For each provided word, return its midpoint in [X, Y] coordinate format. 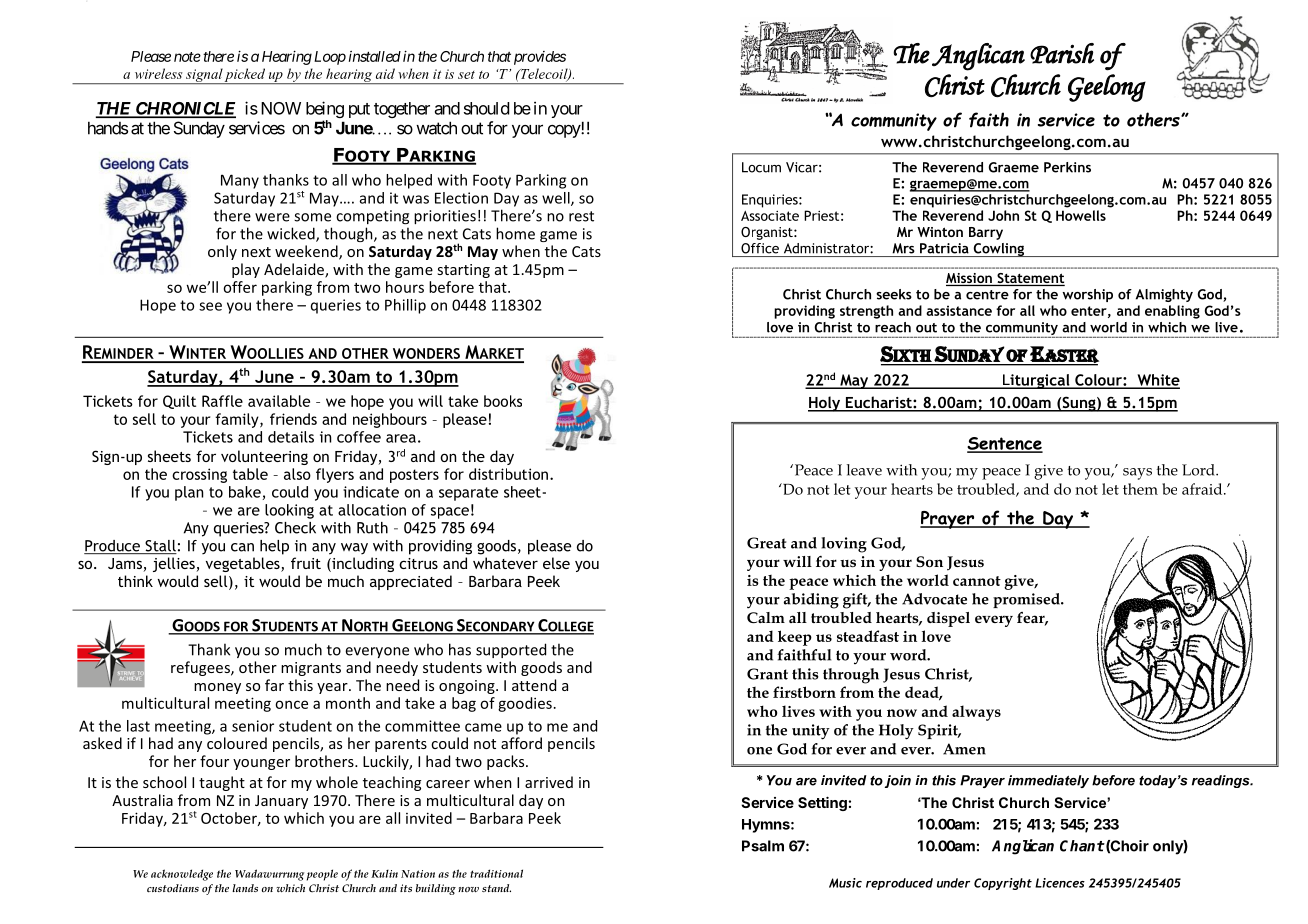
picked [245, 76]
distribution [508, 474]
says [1137, 474]
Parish [1062, 53]
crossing [199, 475]
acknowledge [182, 875]
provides [540, 58]
